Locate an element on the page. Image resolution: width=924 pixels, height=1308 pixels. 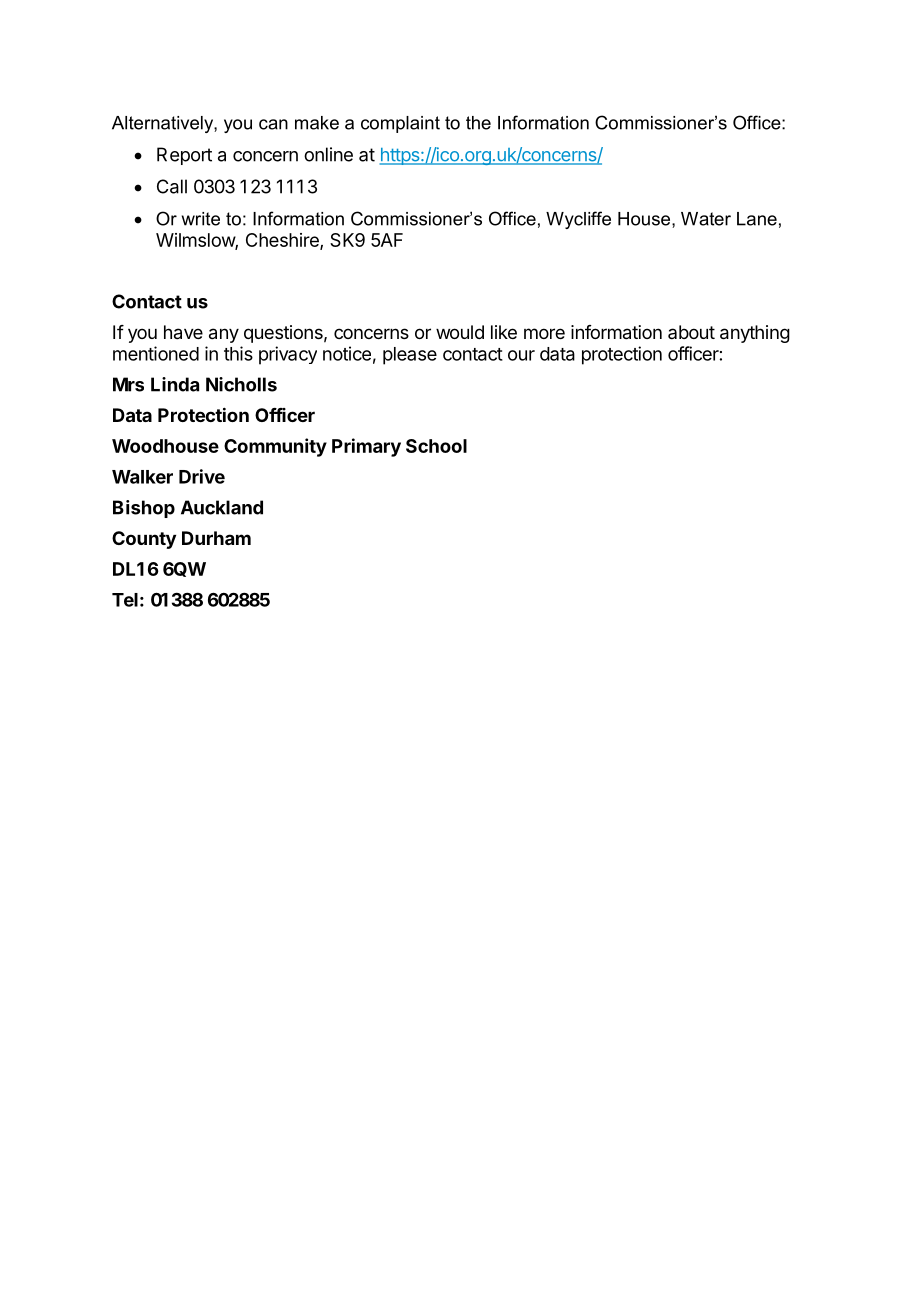
Community is located at coordinates (275, 447).
